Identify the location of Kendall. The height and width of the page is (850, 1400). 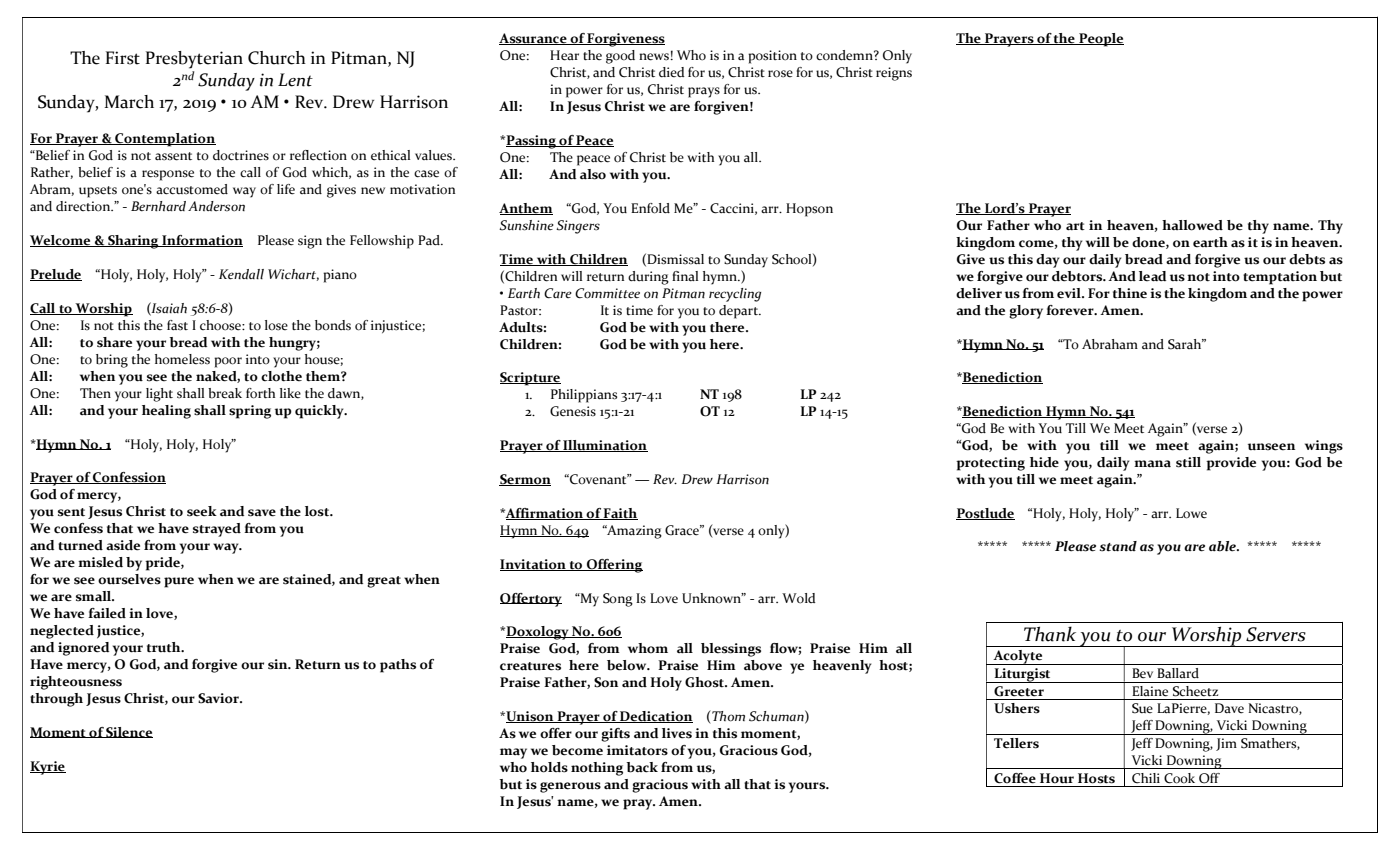
(241, 274).
